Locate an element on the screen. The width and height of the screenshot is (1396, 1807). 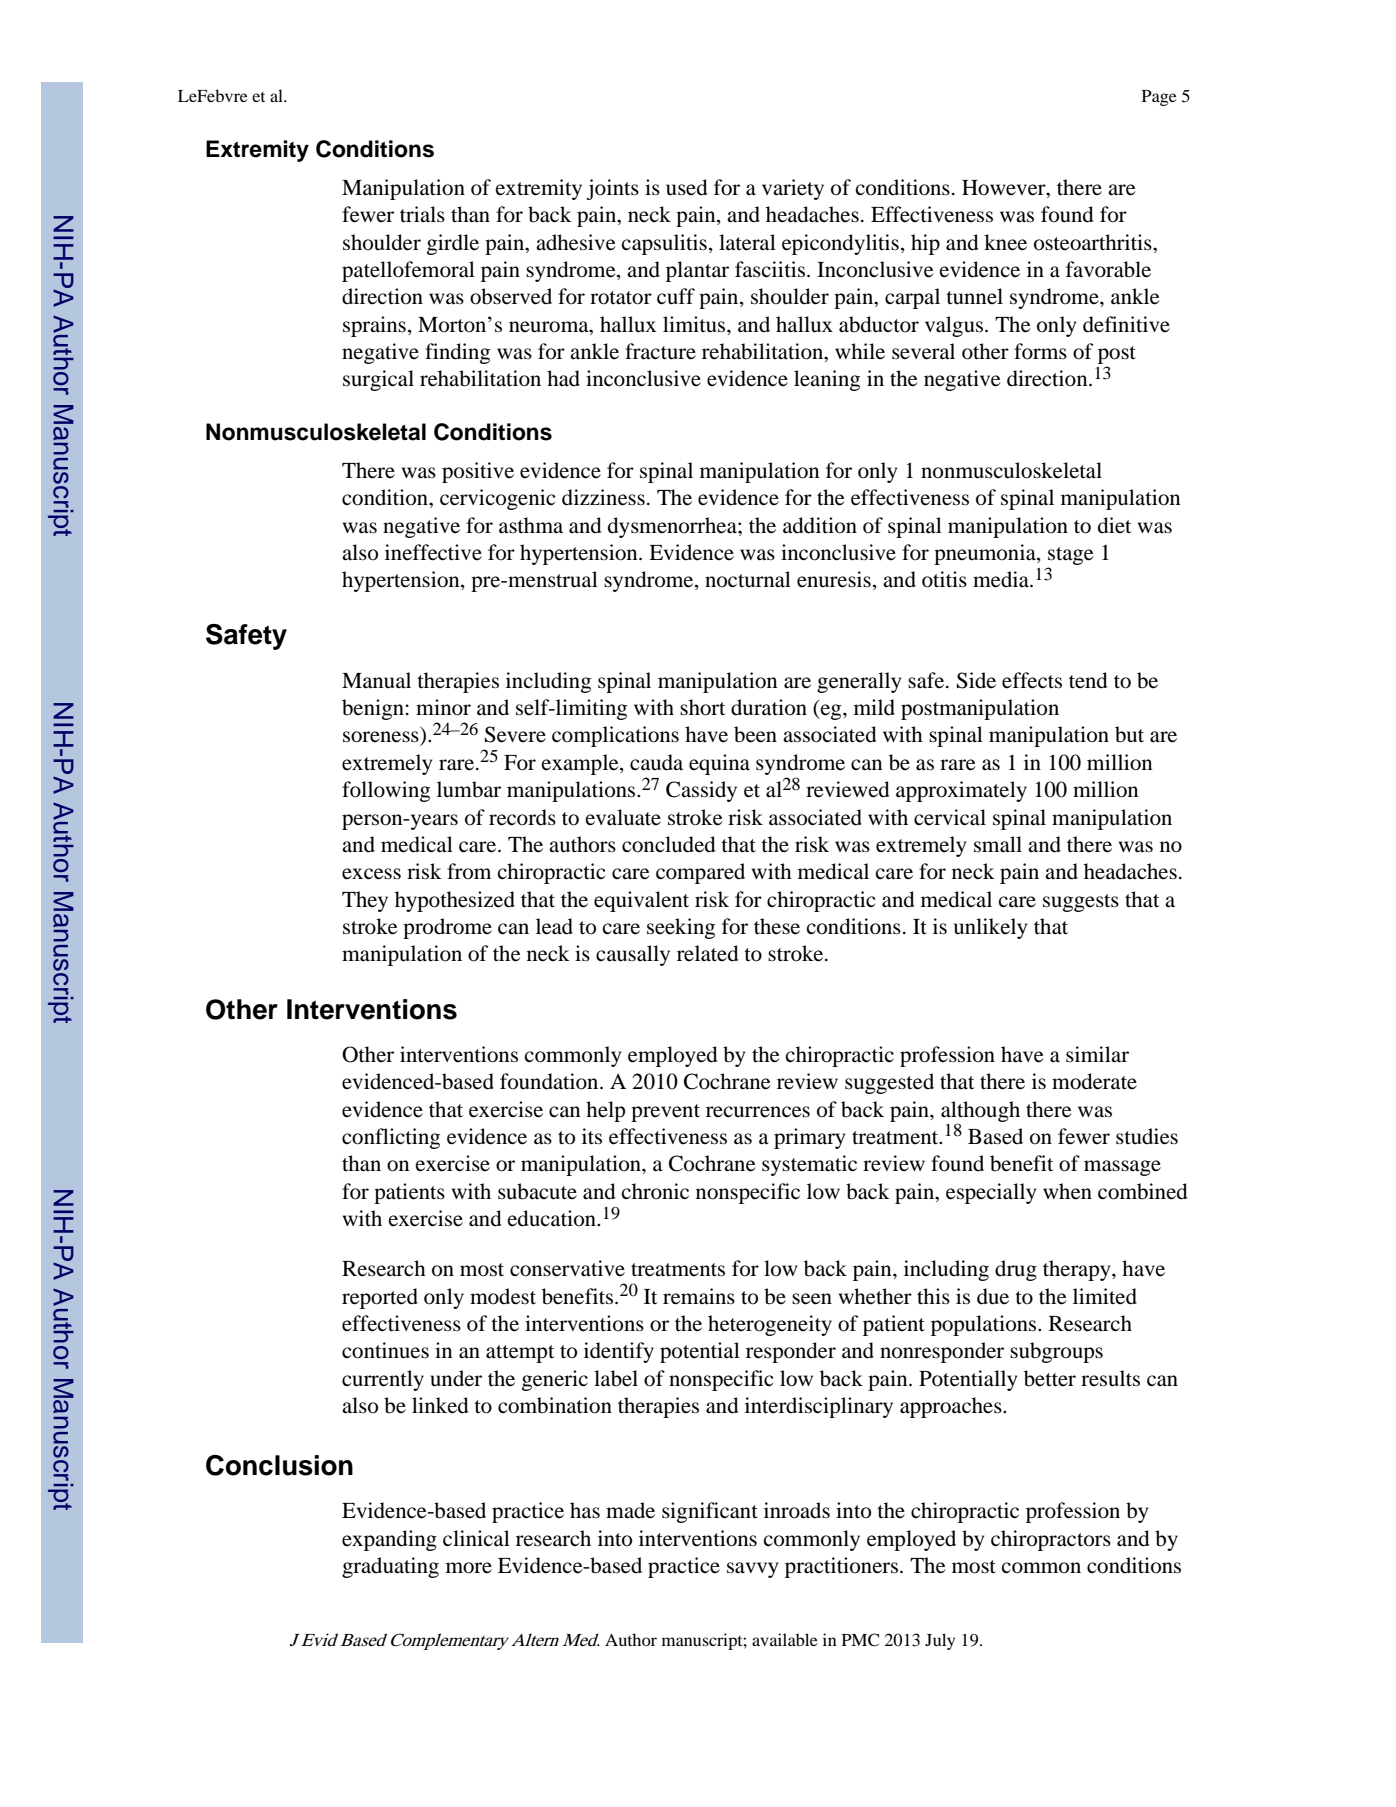
savvy is located at coordinates (752, 1570).
